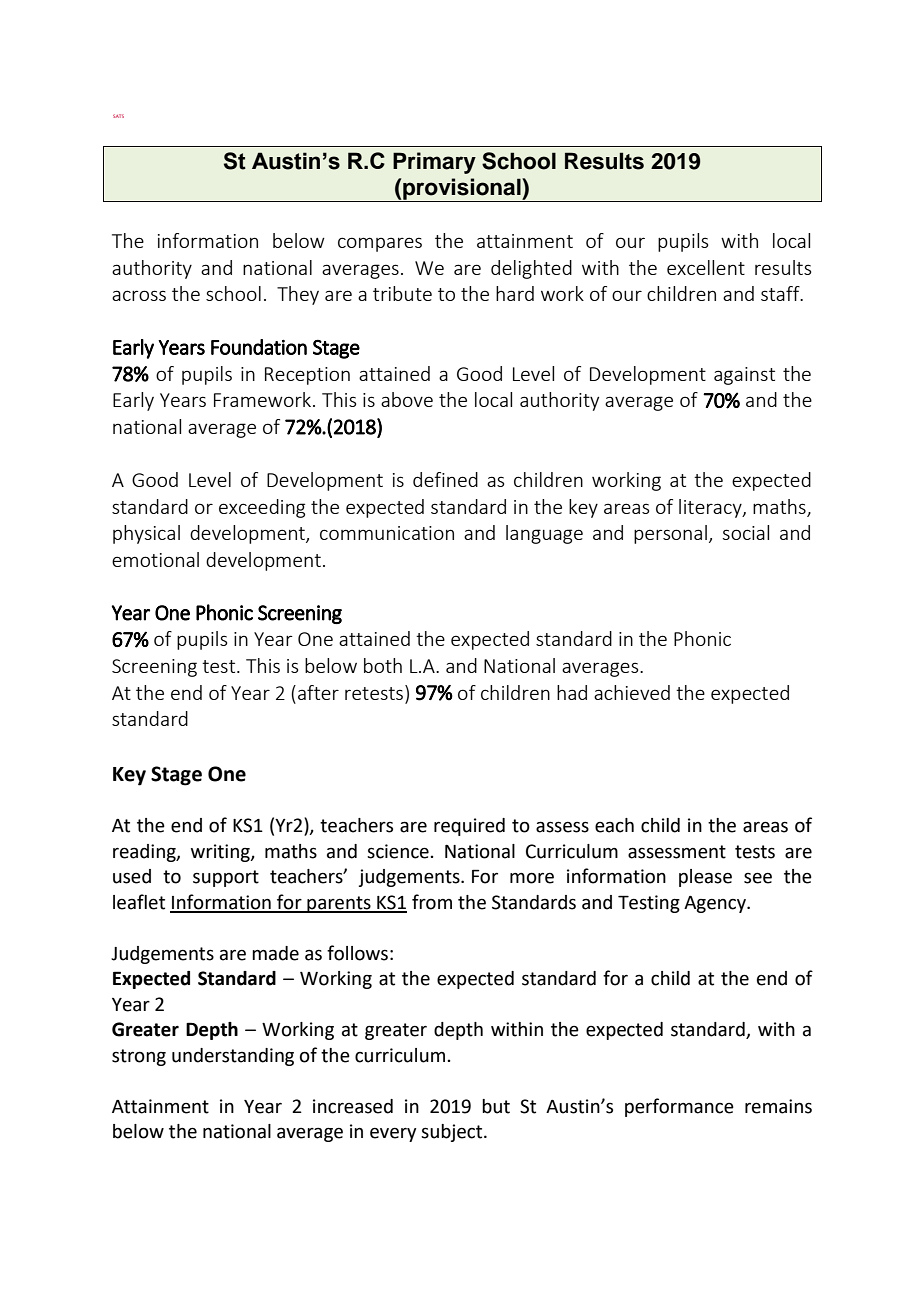  Describe the element at coordinates (118, 116) in the screenshot. I see `SATS` at that location.
